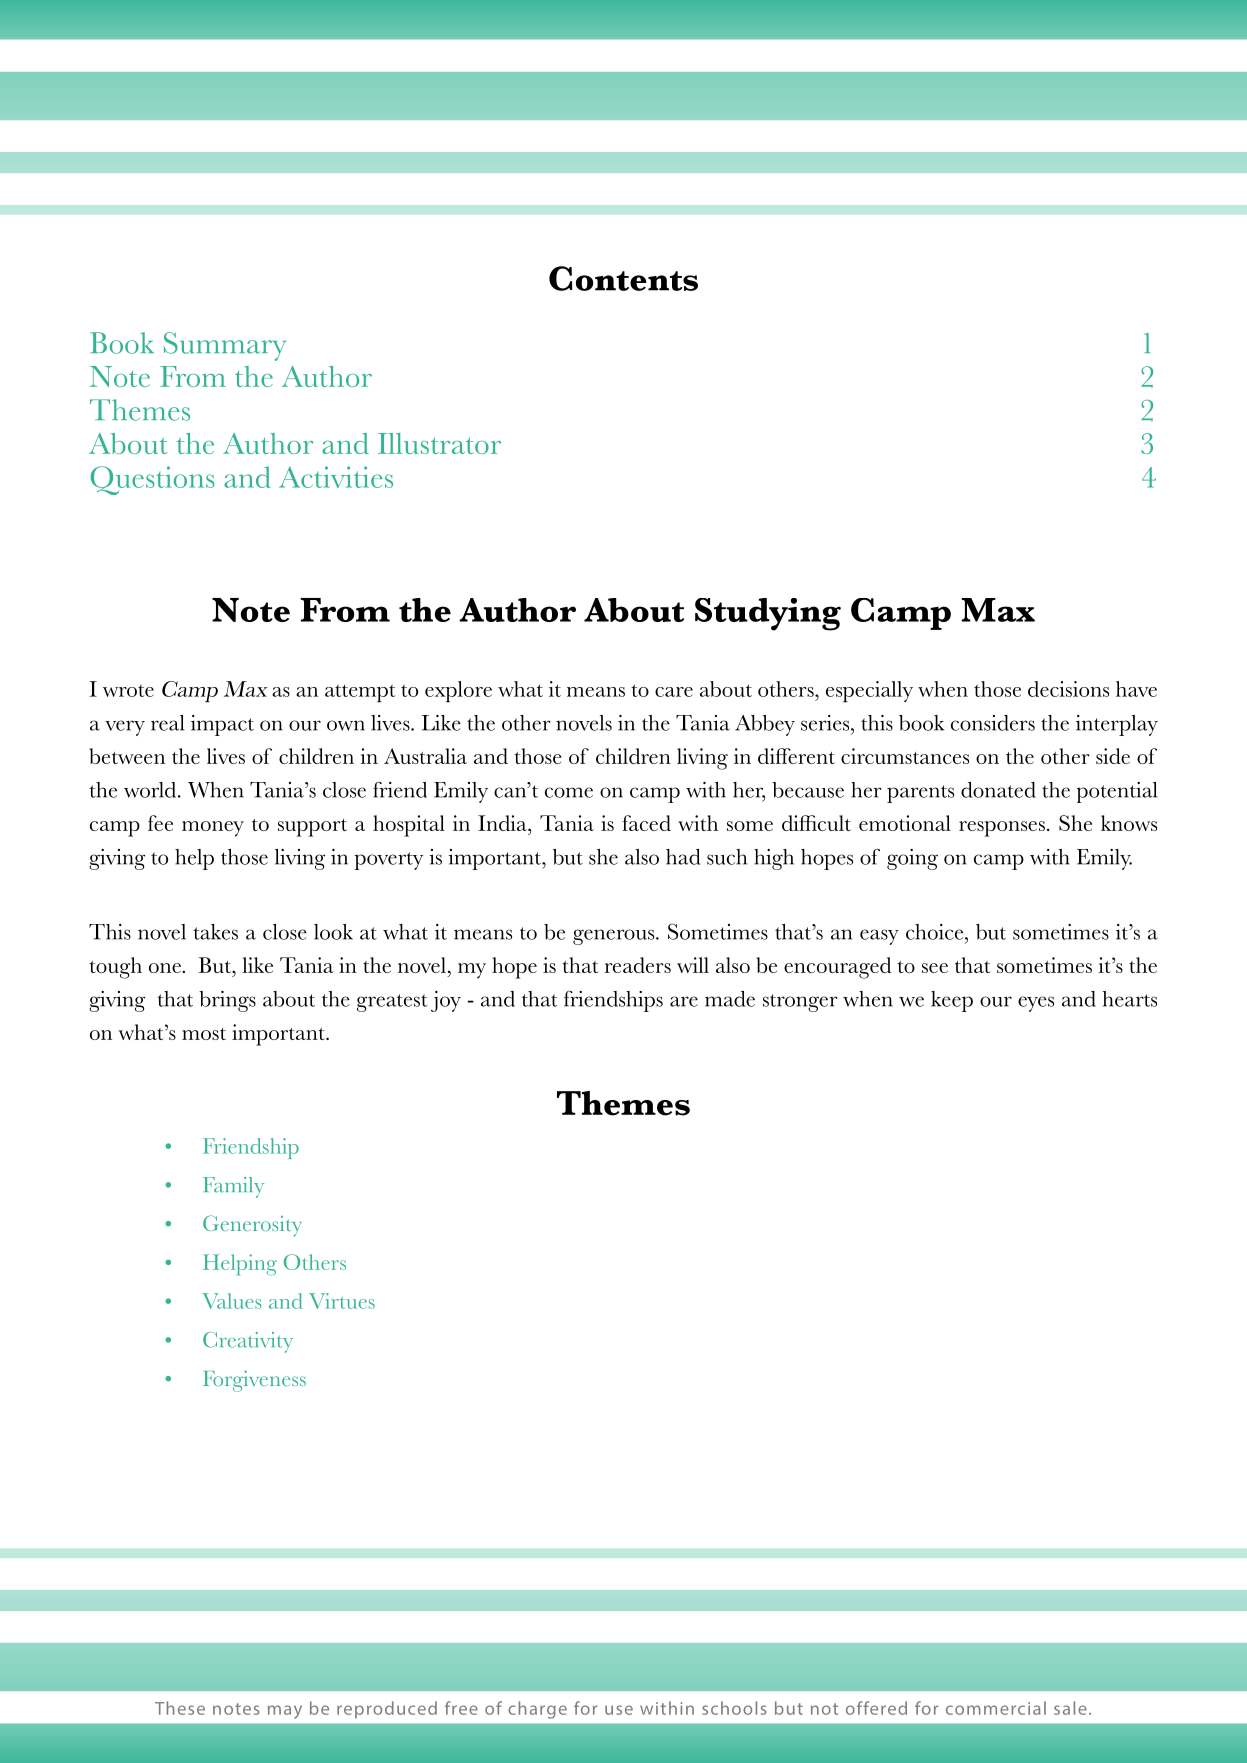 Image resolution: width=1247 pixels, height=1763 pixels. I want to click on eyes, so click(1036, 1004).
